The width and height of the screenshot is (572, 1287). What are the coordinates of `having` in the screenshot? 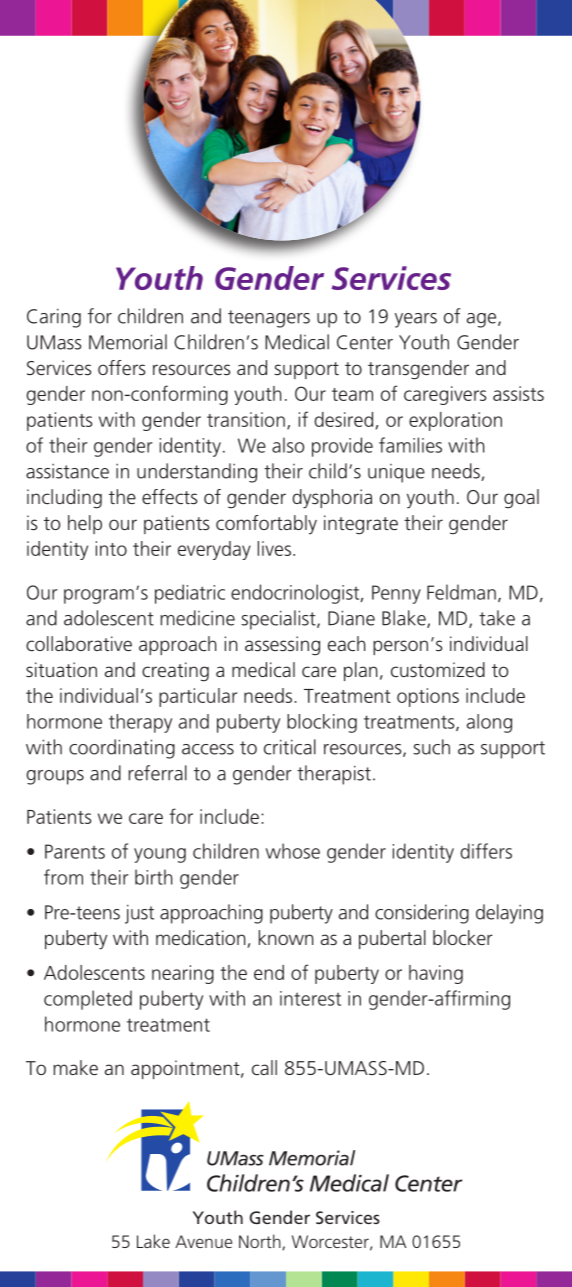 It's located at (436, 974).
